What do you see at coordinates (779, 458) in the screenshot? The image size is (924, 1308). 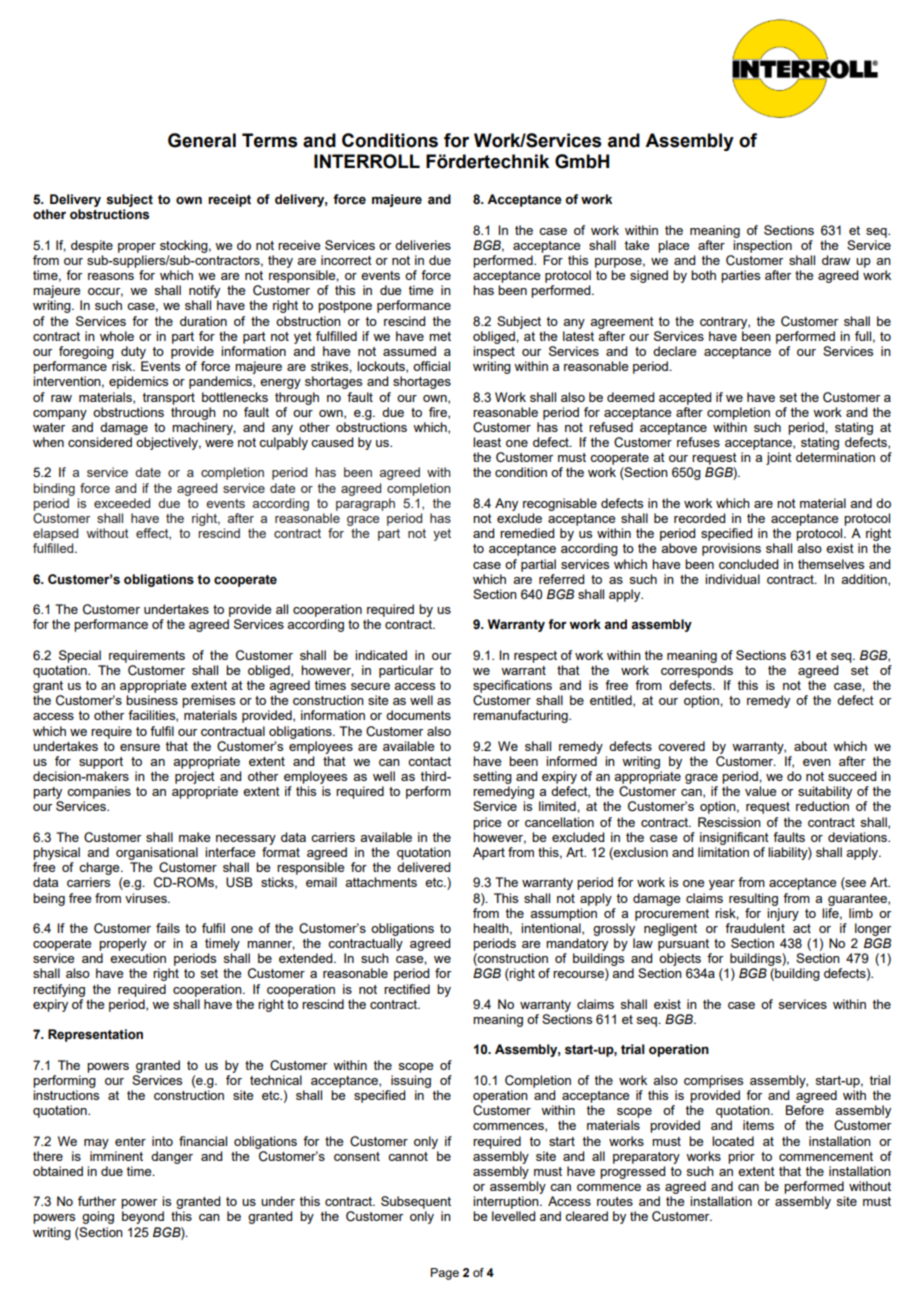 I see `joint` at bounding box center [779, 458].
